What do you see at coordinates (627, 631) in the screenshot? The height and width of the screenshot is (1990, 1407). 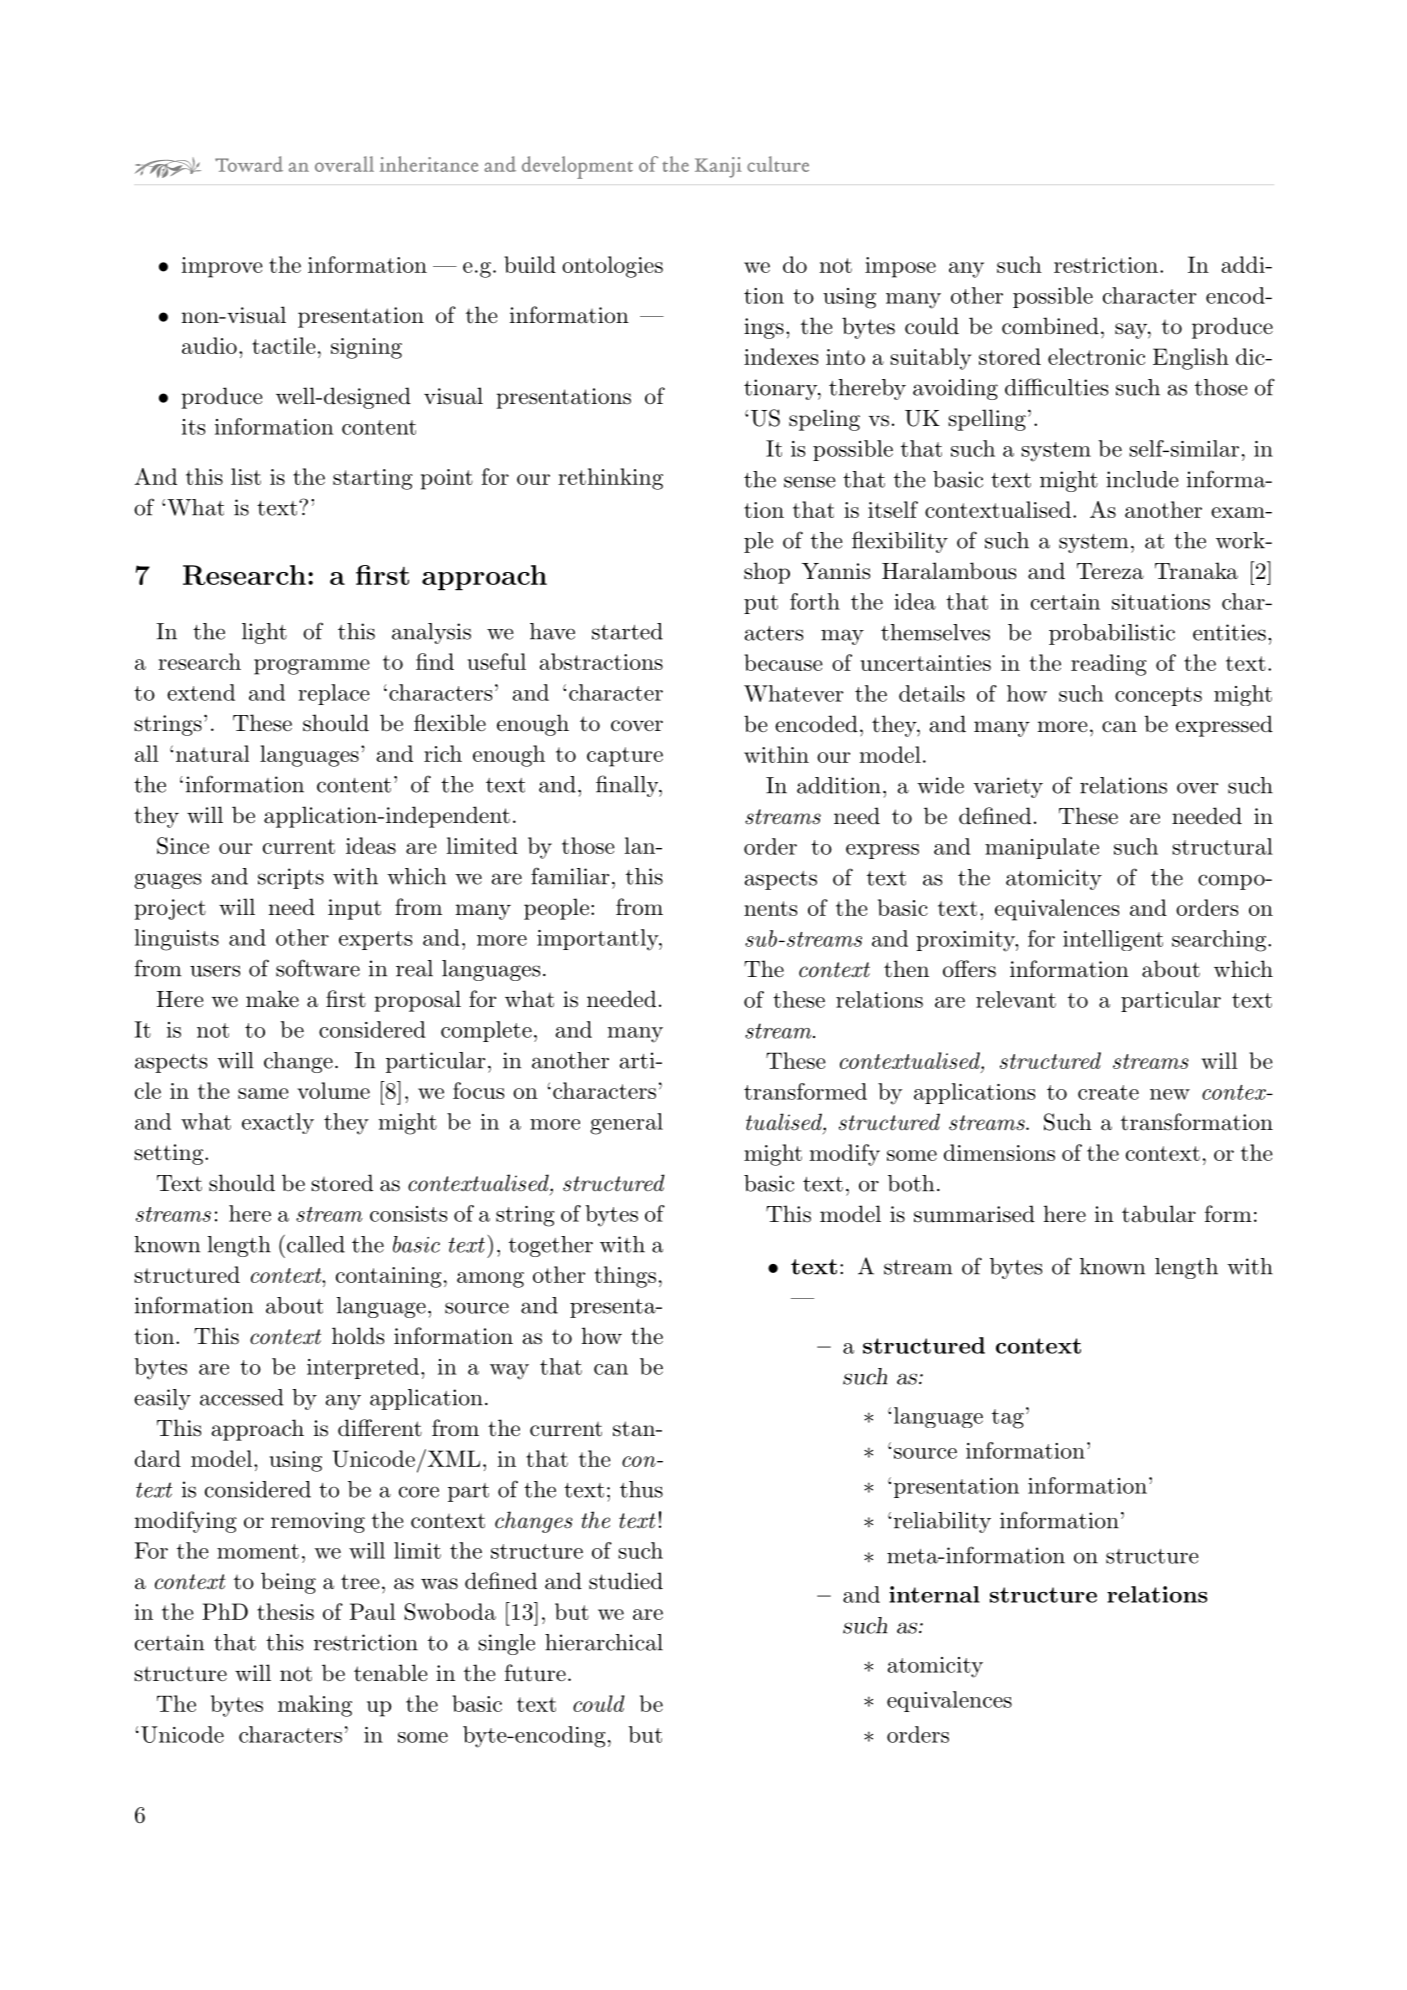 I see `started` at bounding box center [627, 631].
